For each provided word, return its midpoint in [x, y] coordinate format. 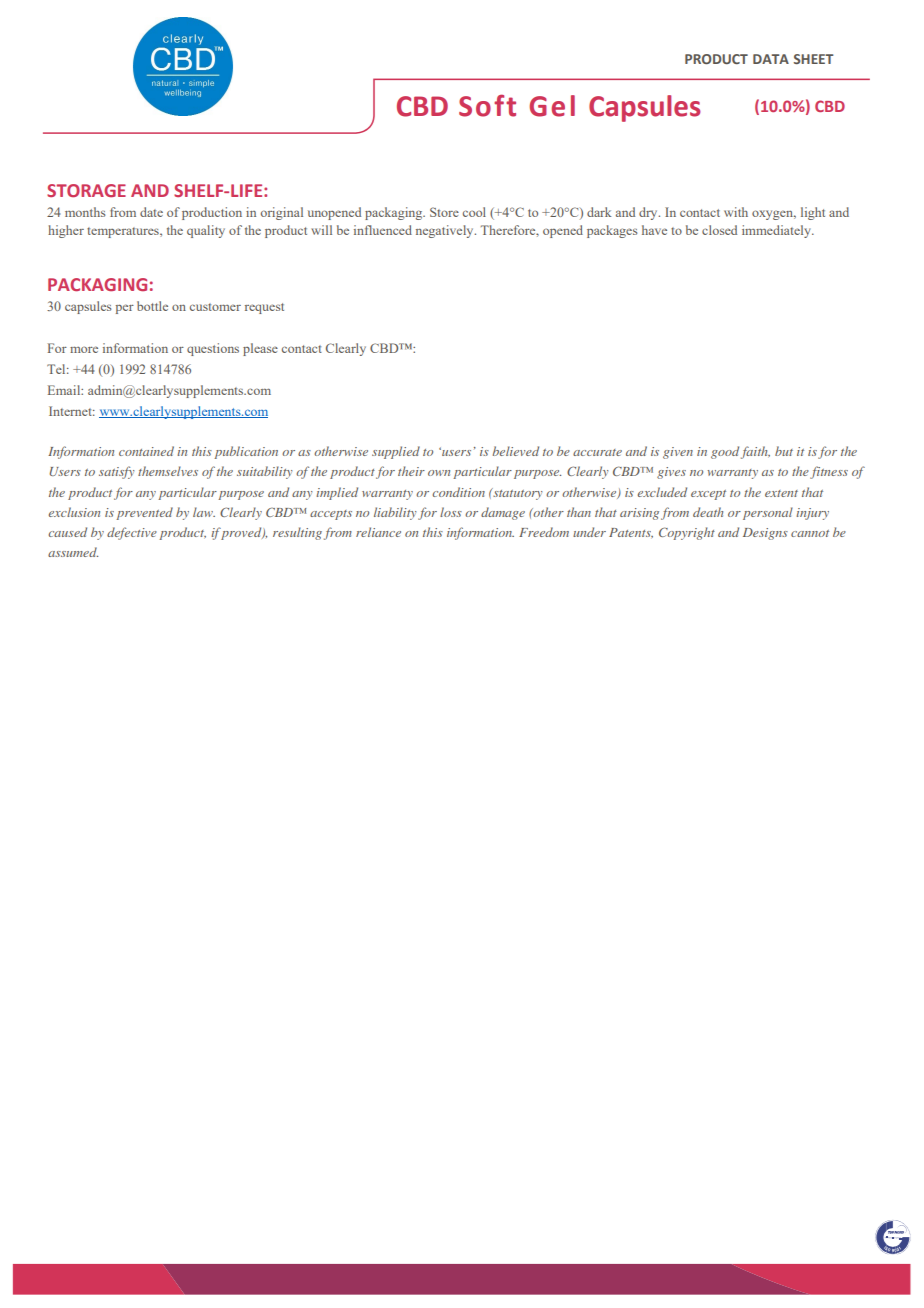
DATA [771, 59]
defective [132, 533]
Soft [487, 105]
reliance [378, 532]
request [264, 308]
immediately [777, 231]
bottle [152, 306]
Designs [765, 534]
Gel [552, 106]
